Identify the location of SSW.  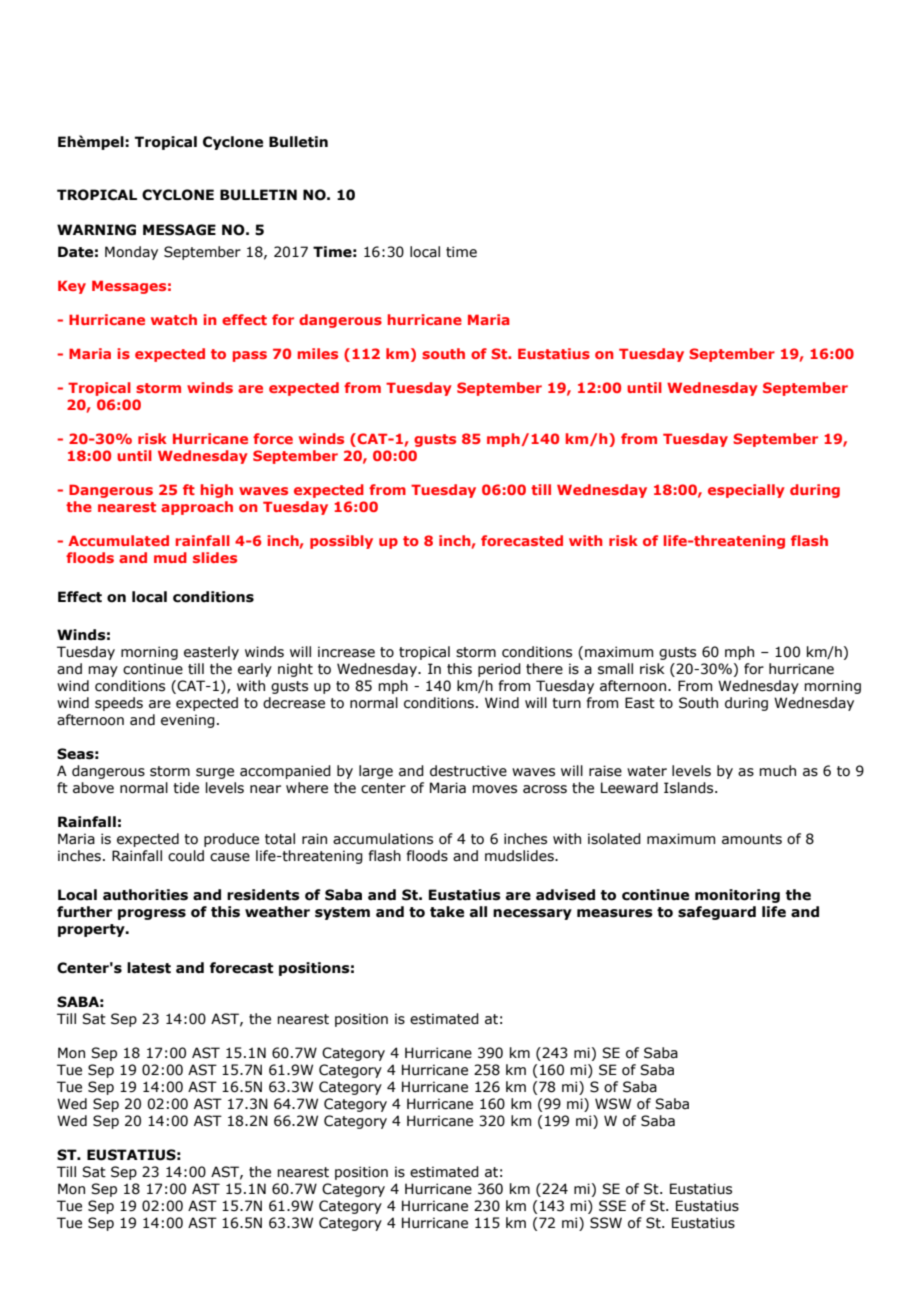
(606, 1223).
